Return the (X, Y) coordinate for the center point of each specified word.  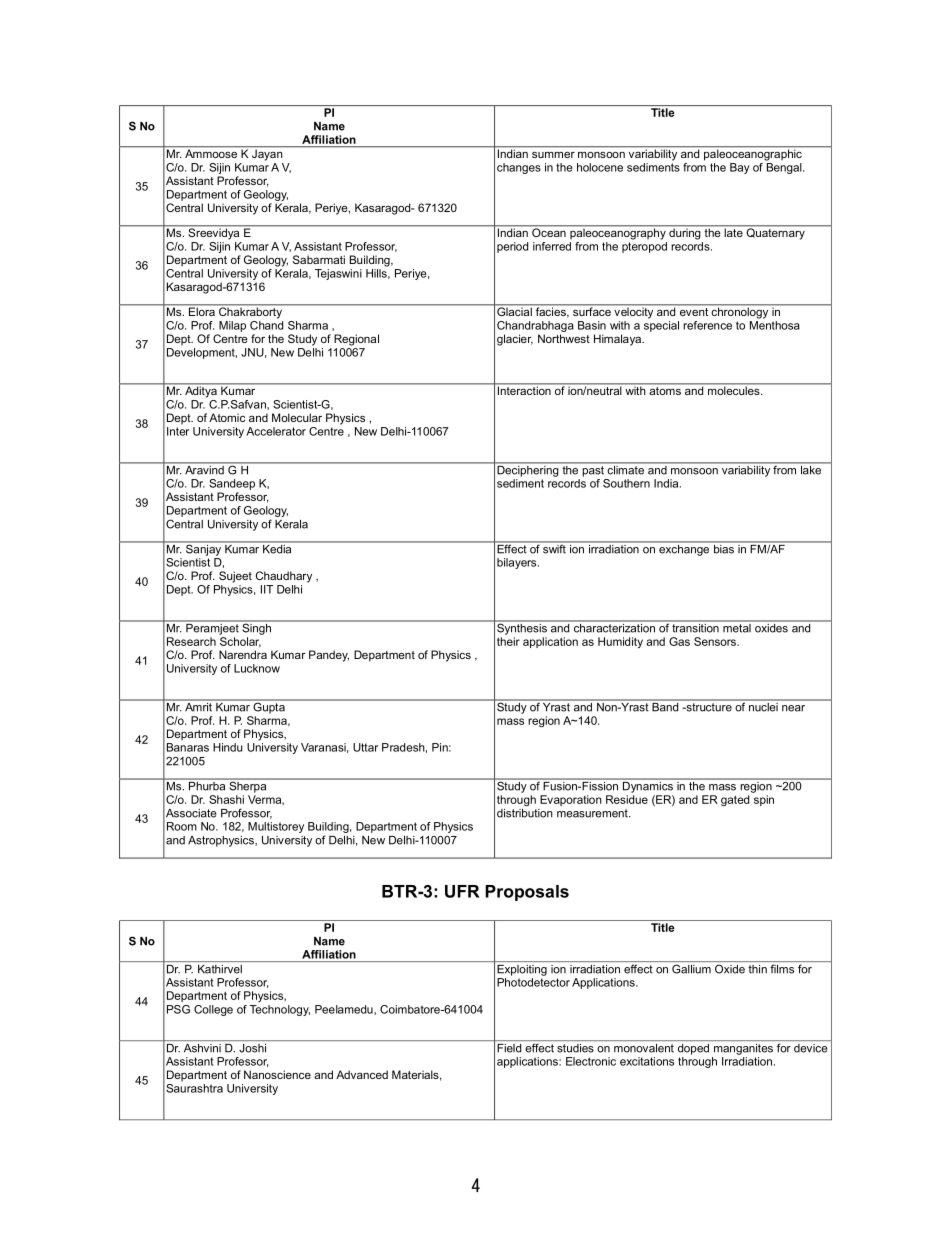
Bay (740, 168)
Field (509, 1048)
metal (737, 627)
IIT (267, 589)
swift (554, 548)
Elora (202, 310)
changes (519, 168)
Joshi (252, 1048)
